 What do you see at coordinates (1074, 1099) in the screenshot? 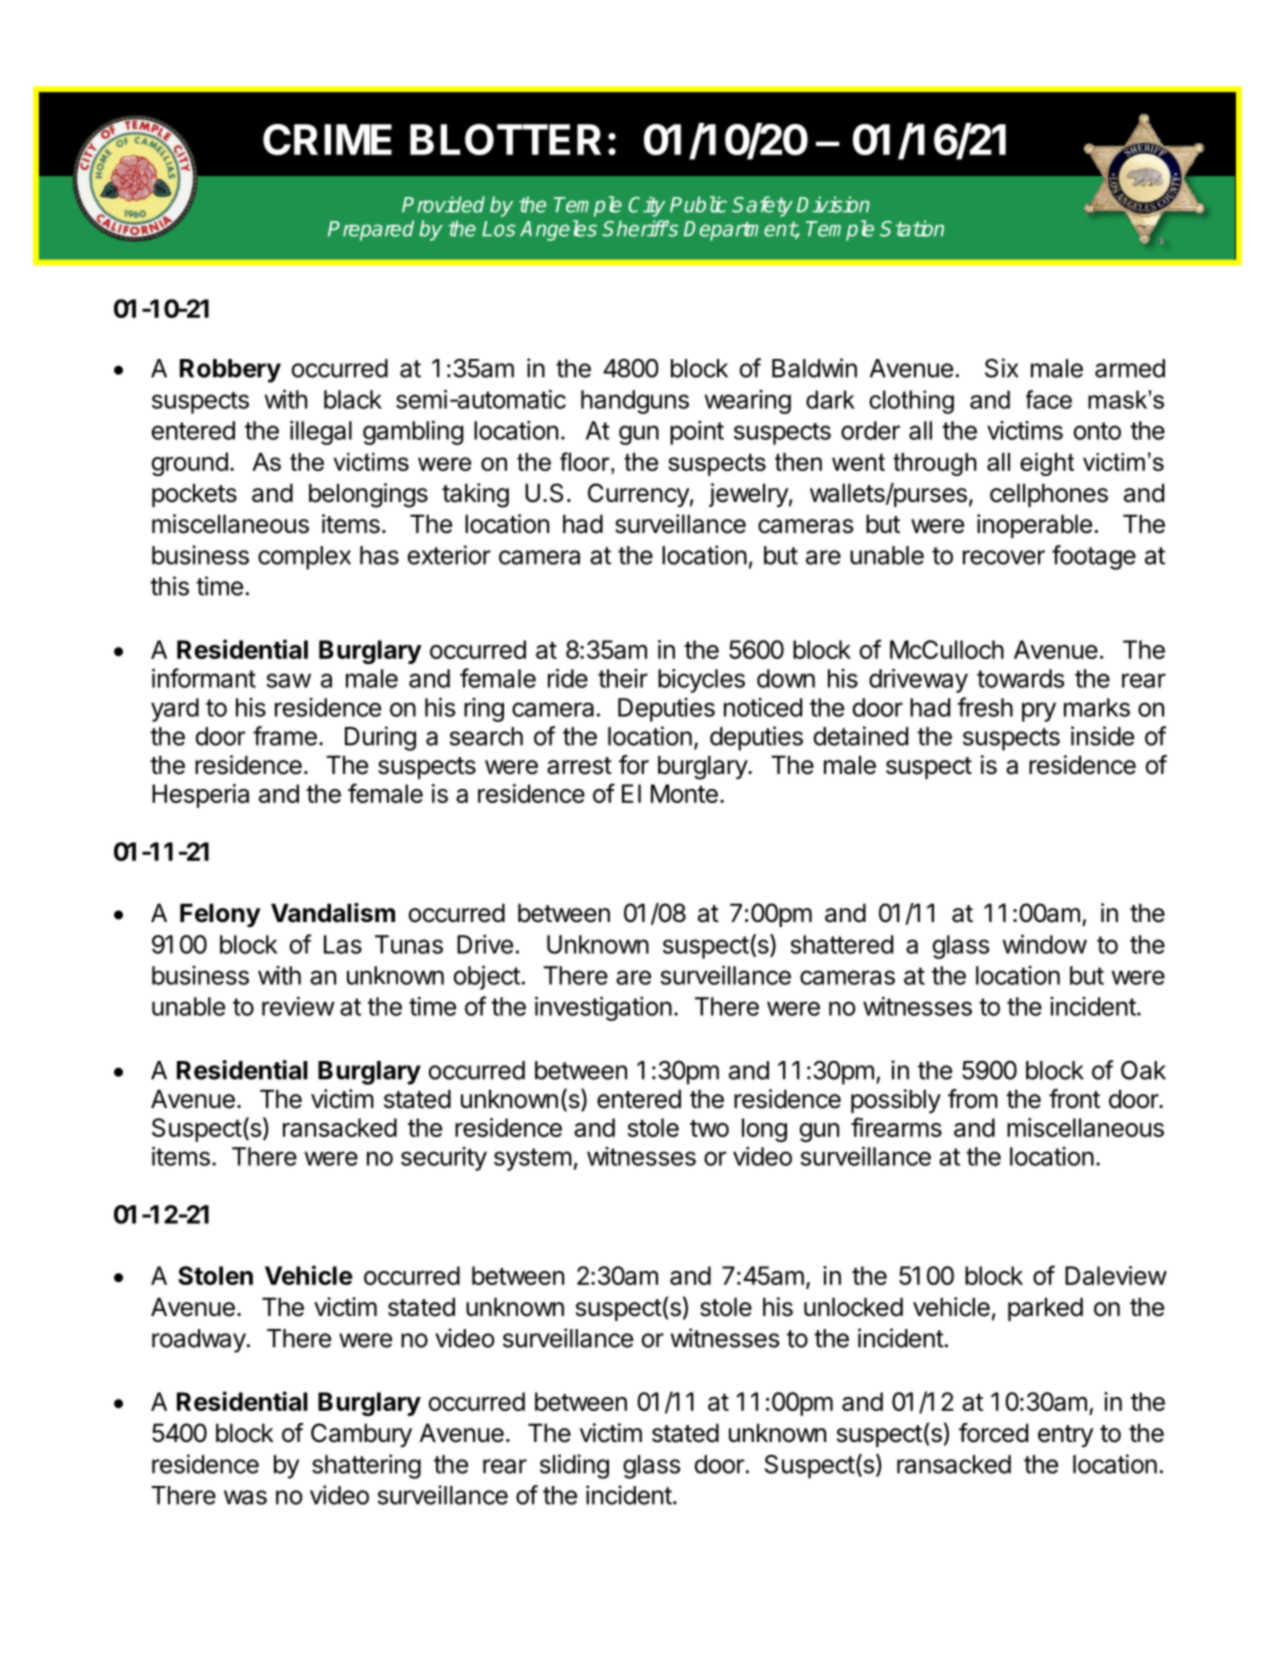
I see `front` at bounding box center [1074, 1099].
